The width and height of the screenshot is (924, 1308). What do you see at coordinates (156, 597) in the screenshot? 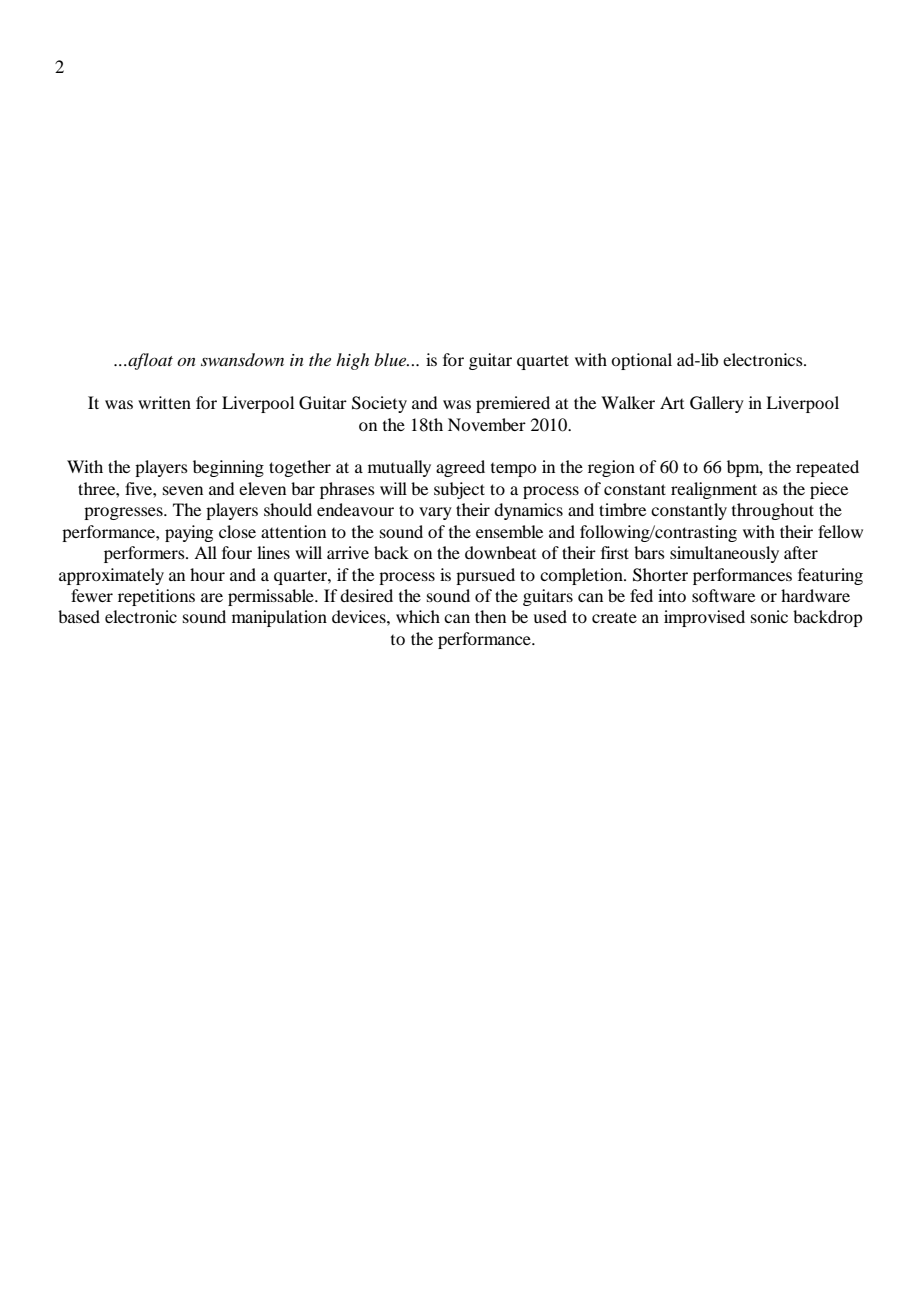
I see `repetitions` at bounding box center [156, 597].
